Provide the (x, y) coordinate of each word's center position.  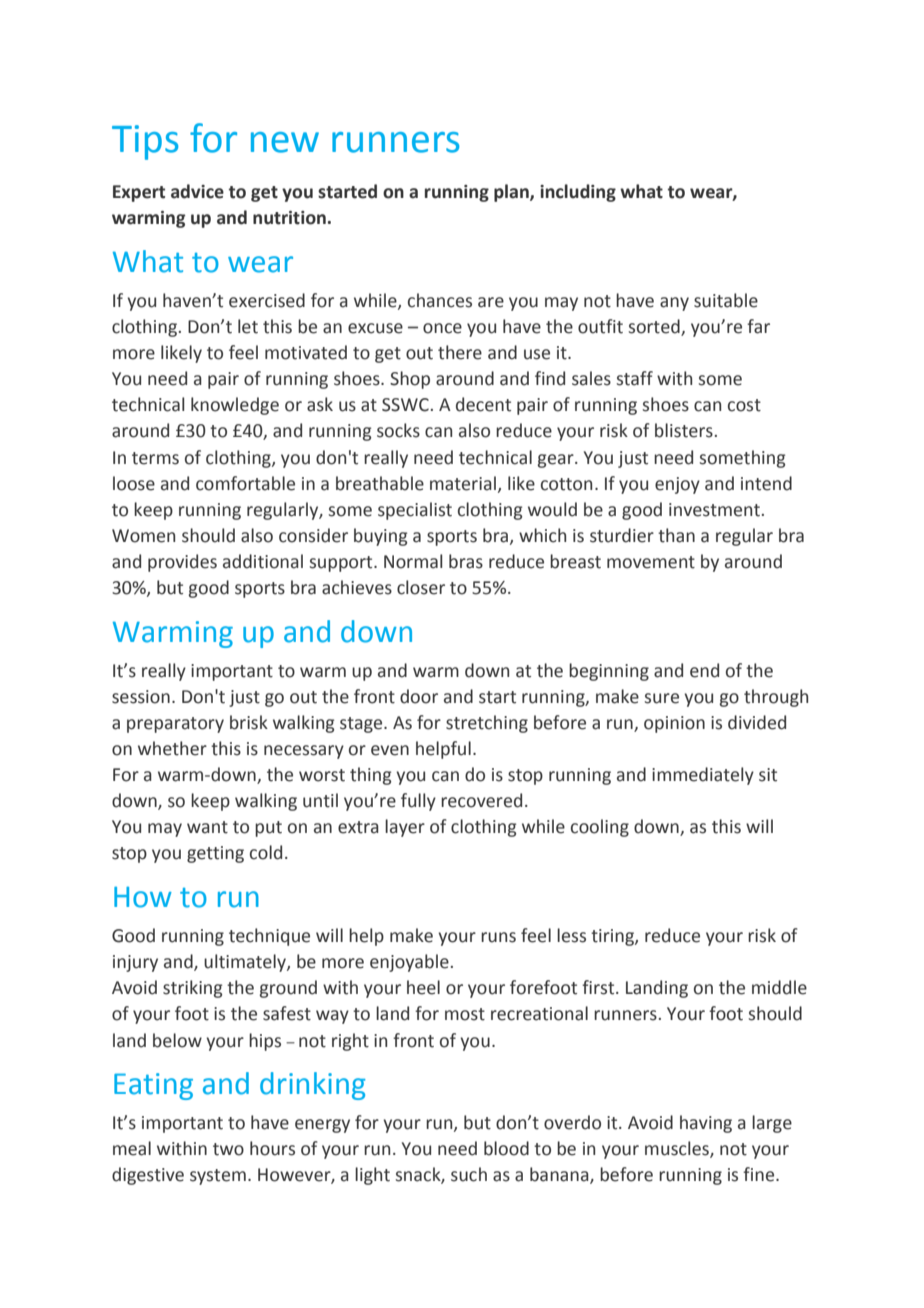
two (228, 1149)
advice (197, 191)
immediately (703, 776)
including (578, 193)
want (207, 827)
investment (714, 510)
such (469, 1174)
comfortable (245, 483)
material (463, 483)
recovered (481, 800)
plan (512, 193)
